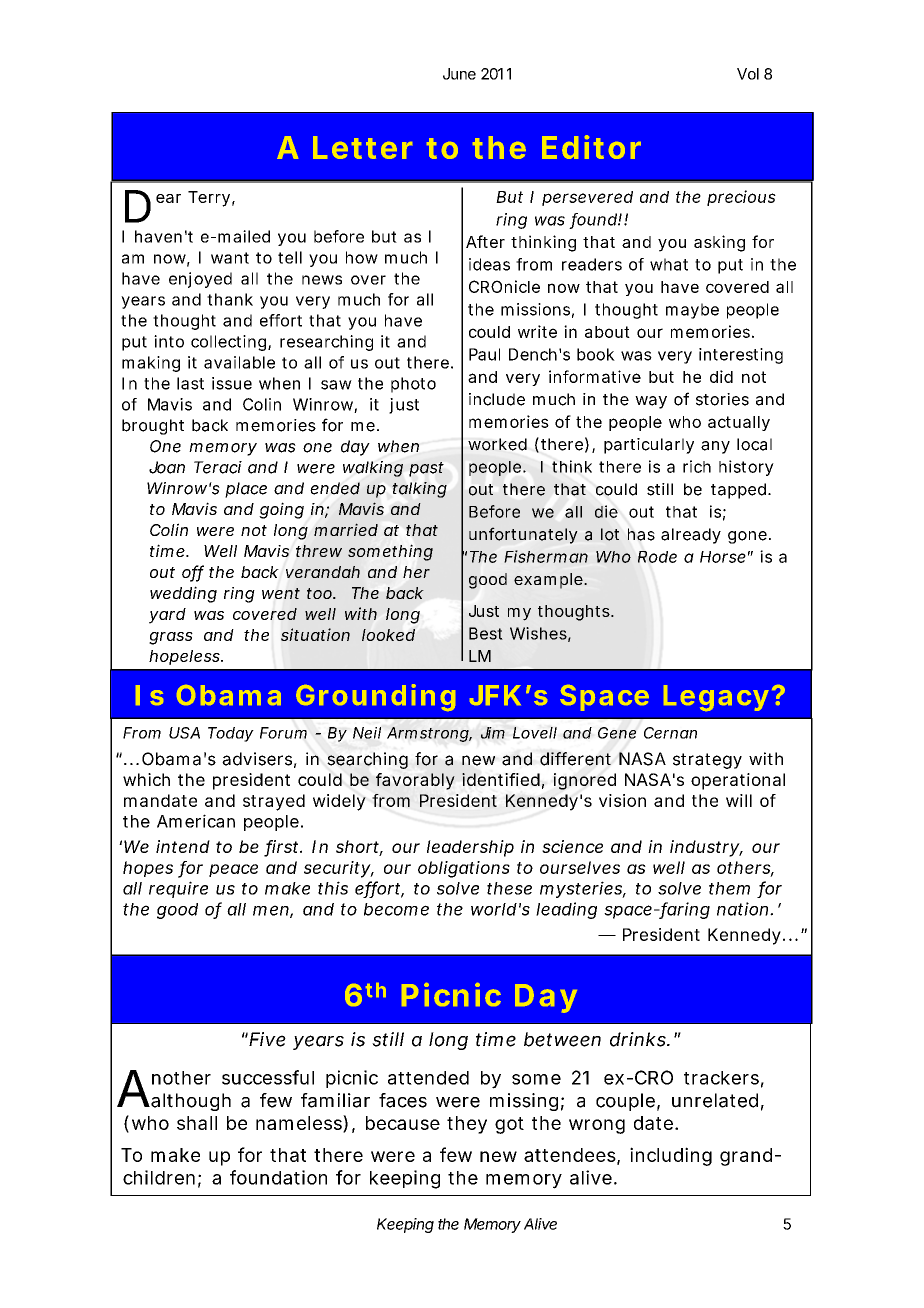 This screenshot has height=1308, width=924. Describe the element at coordinates (697, 466) in the screenshot. I see `rich` at that location.
